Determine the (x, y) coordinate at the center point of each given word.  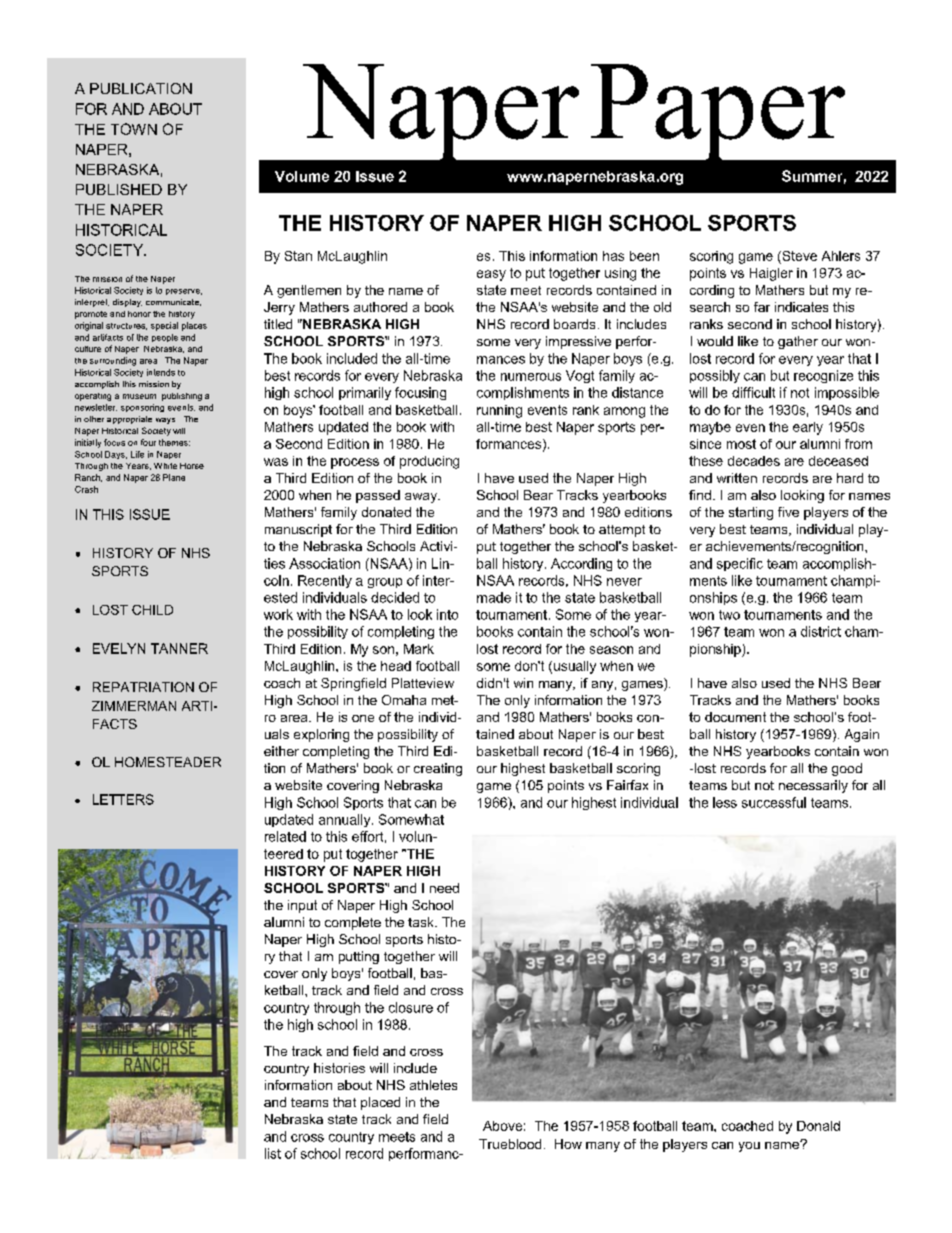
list (273, 1153)
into (447, 614)
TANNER (179, 648)
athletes (433, 1085)
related (285, 836)
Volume (302, 176)
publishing (182, 397)
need (444, 888)
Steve (798, 256)
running (499, 411)
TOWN (134, 129)
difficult (753, 392)
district (821, 631)
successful (774, 802)
